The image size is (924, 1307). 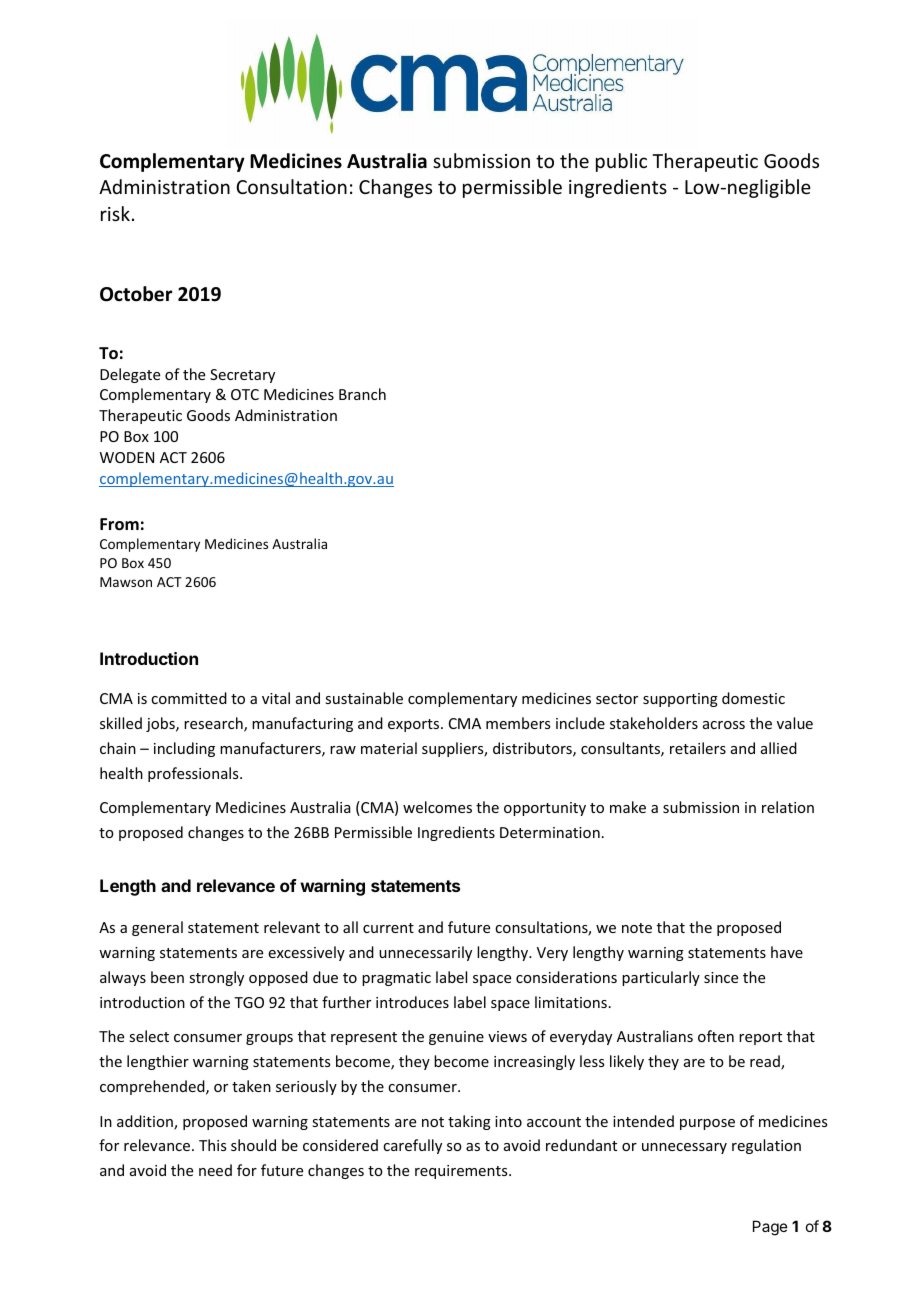 What do you see at coordinates (362, 394) in the screenshot?
I see `Branch` at bounding box center [362, 394].
